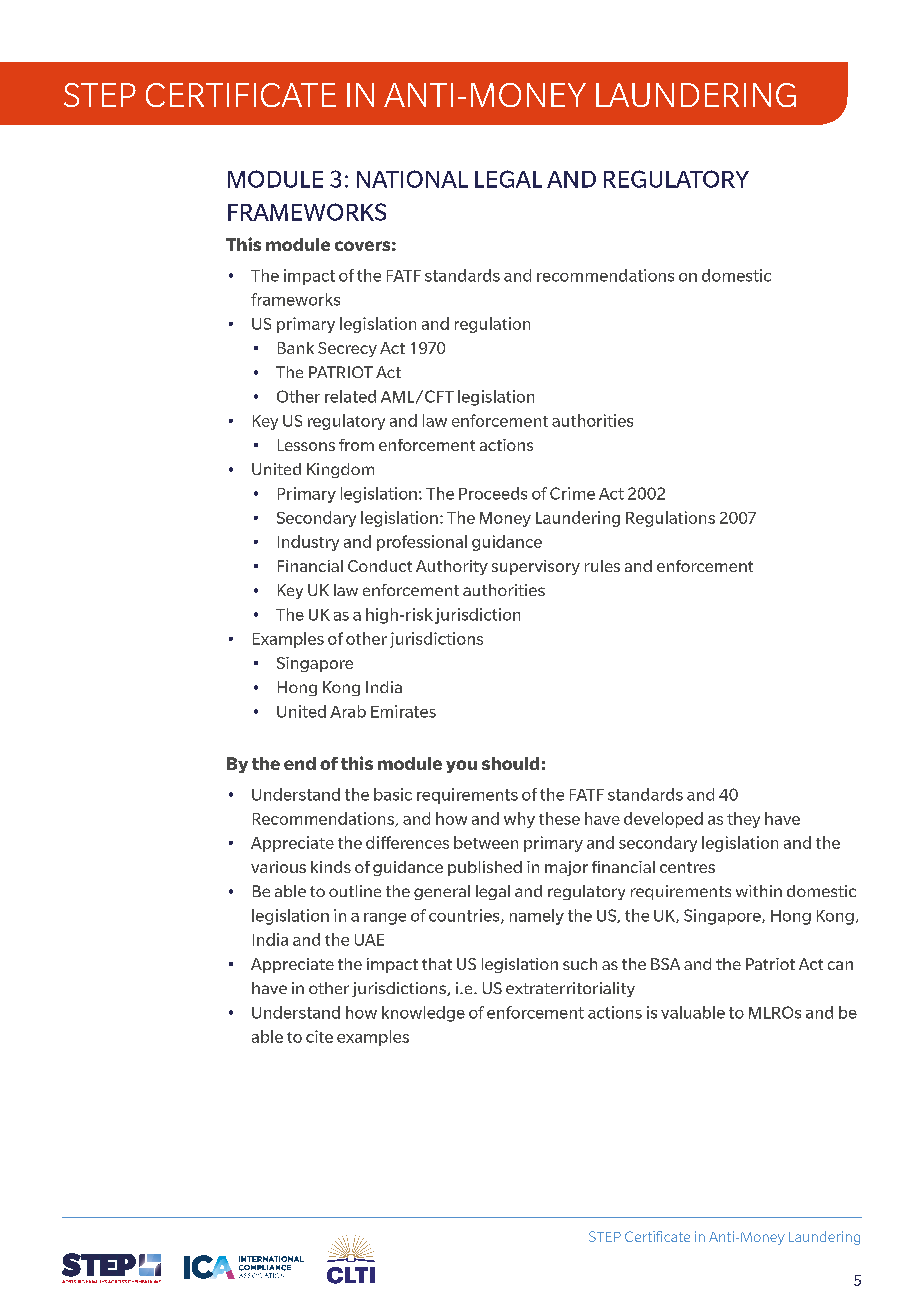 This page has width=924, height=1311. Describe the element at coordinates (559, 818) in the page. I see `these` at that location.
